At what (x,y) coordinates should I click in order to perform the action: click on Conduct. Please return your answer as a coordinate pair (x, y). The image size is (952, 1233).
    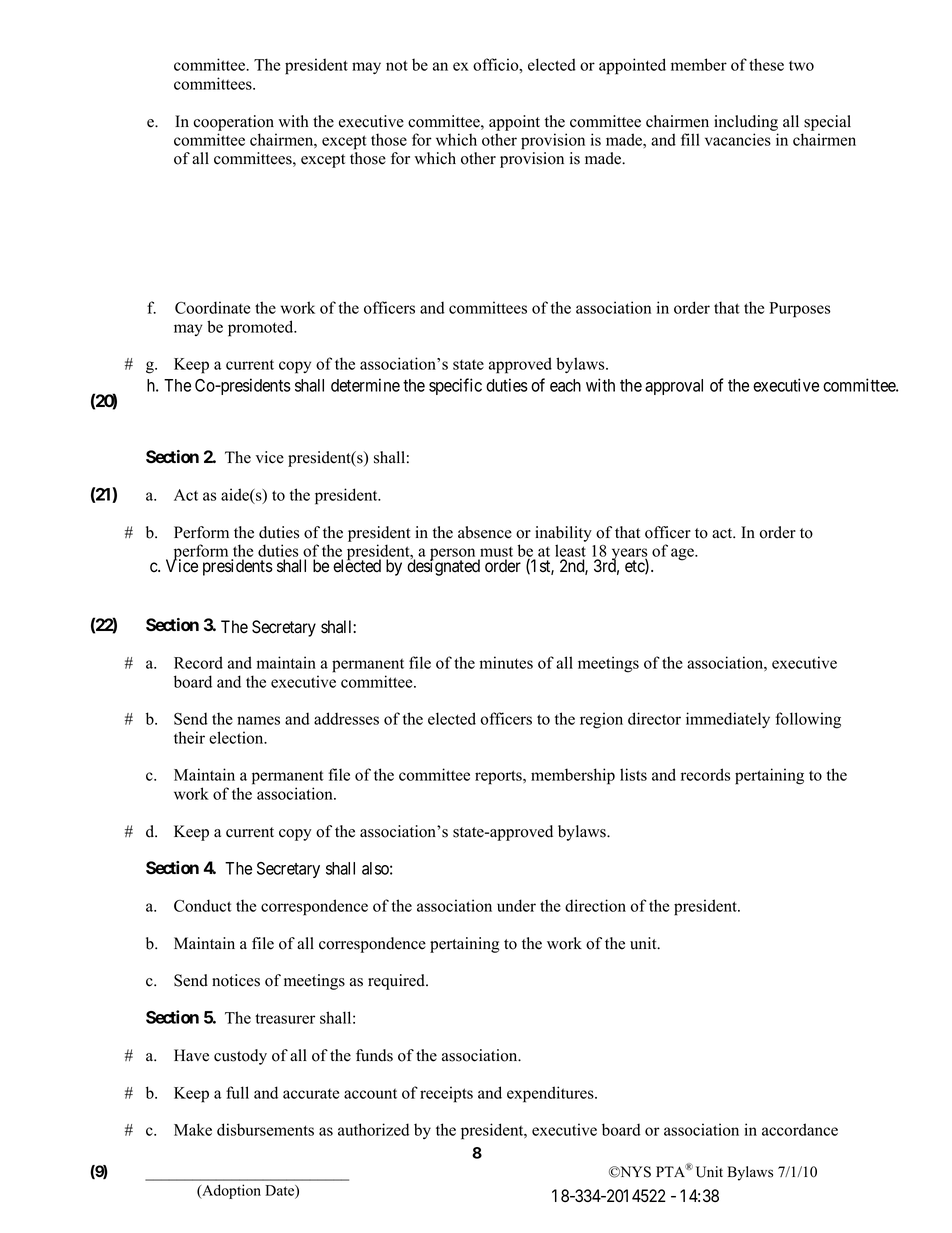
    Looking at the image, I should click on (203, 905).
